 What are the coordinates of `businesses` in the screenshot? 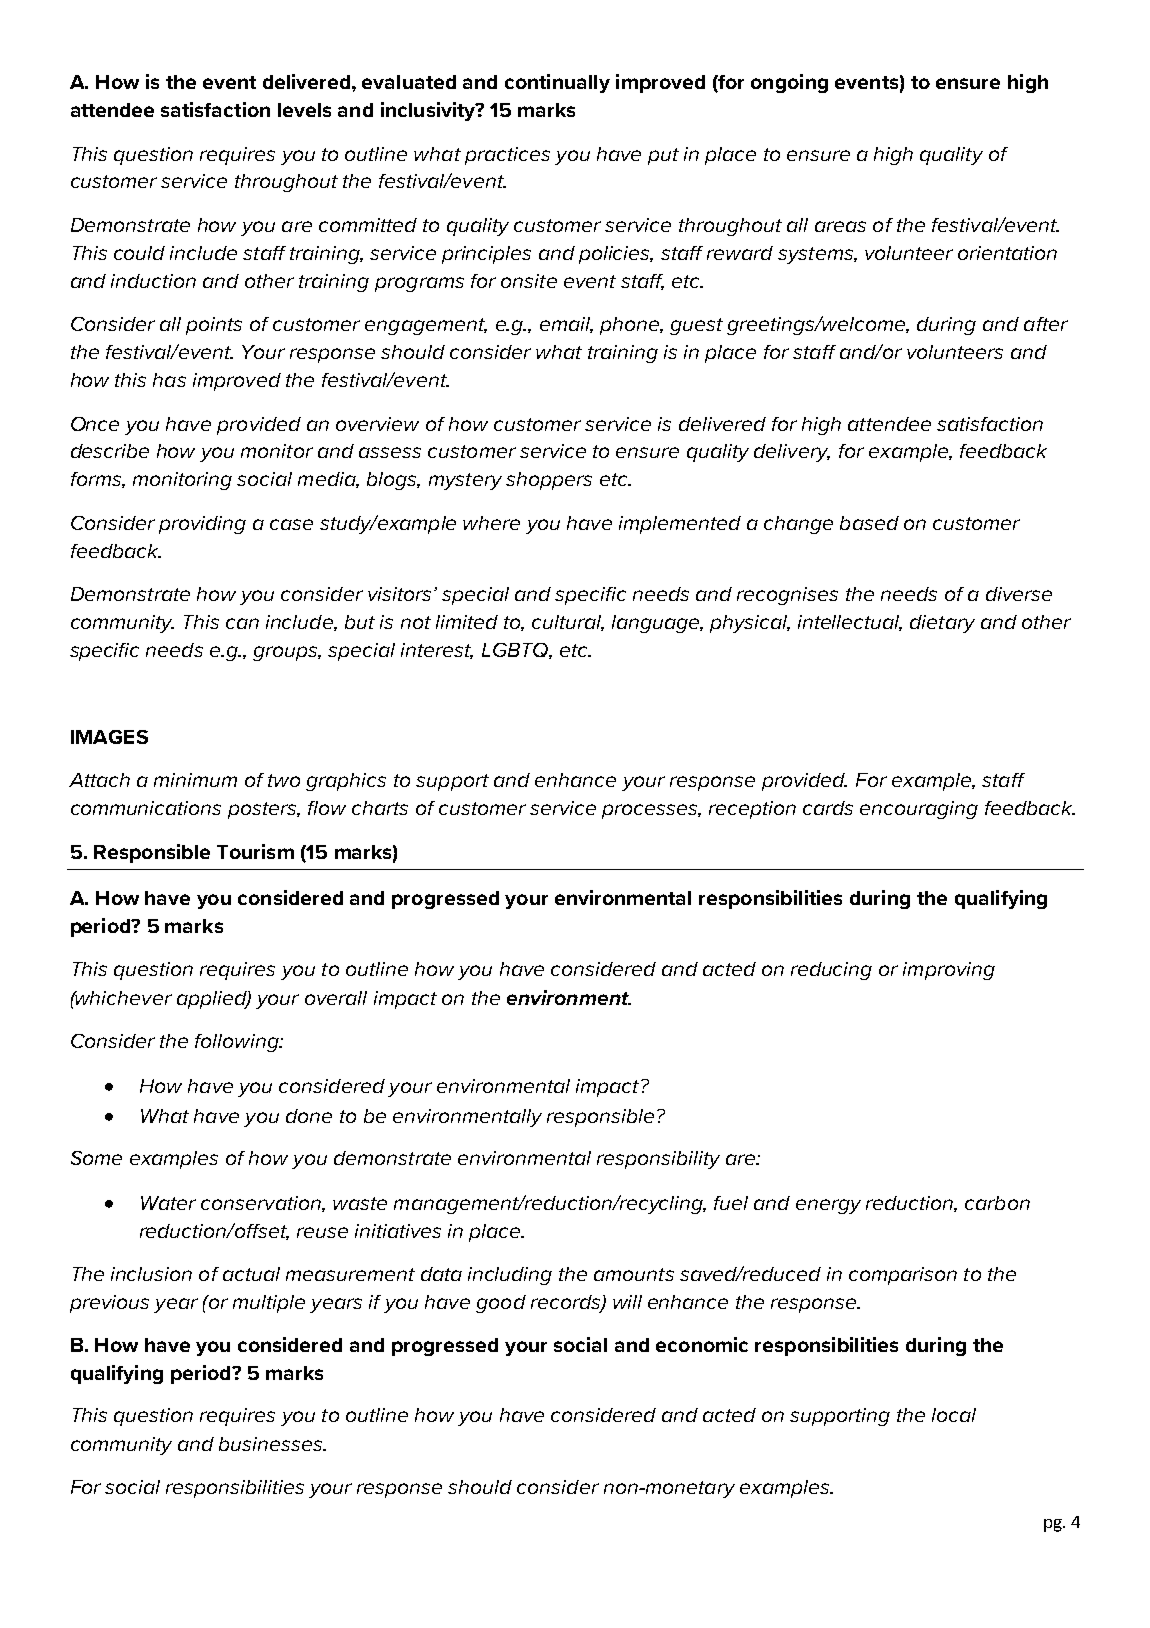 It's located at (271, 1444).
